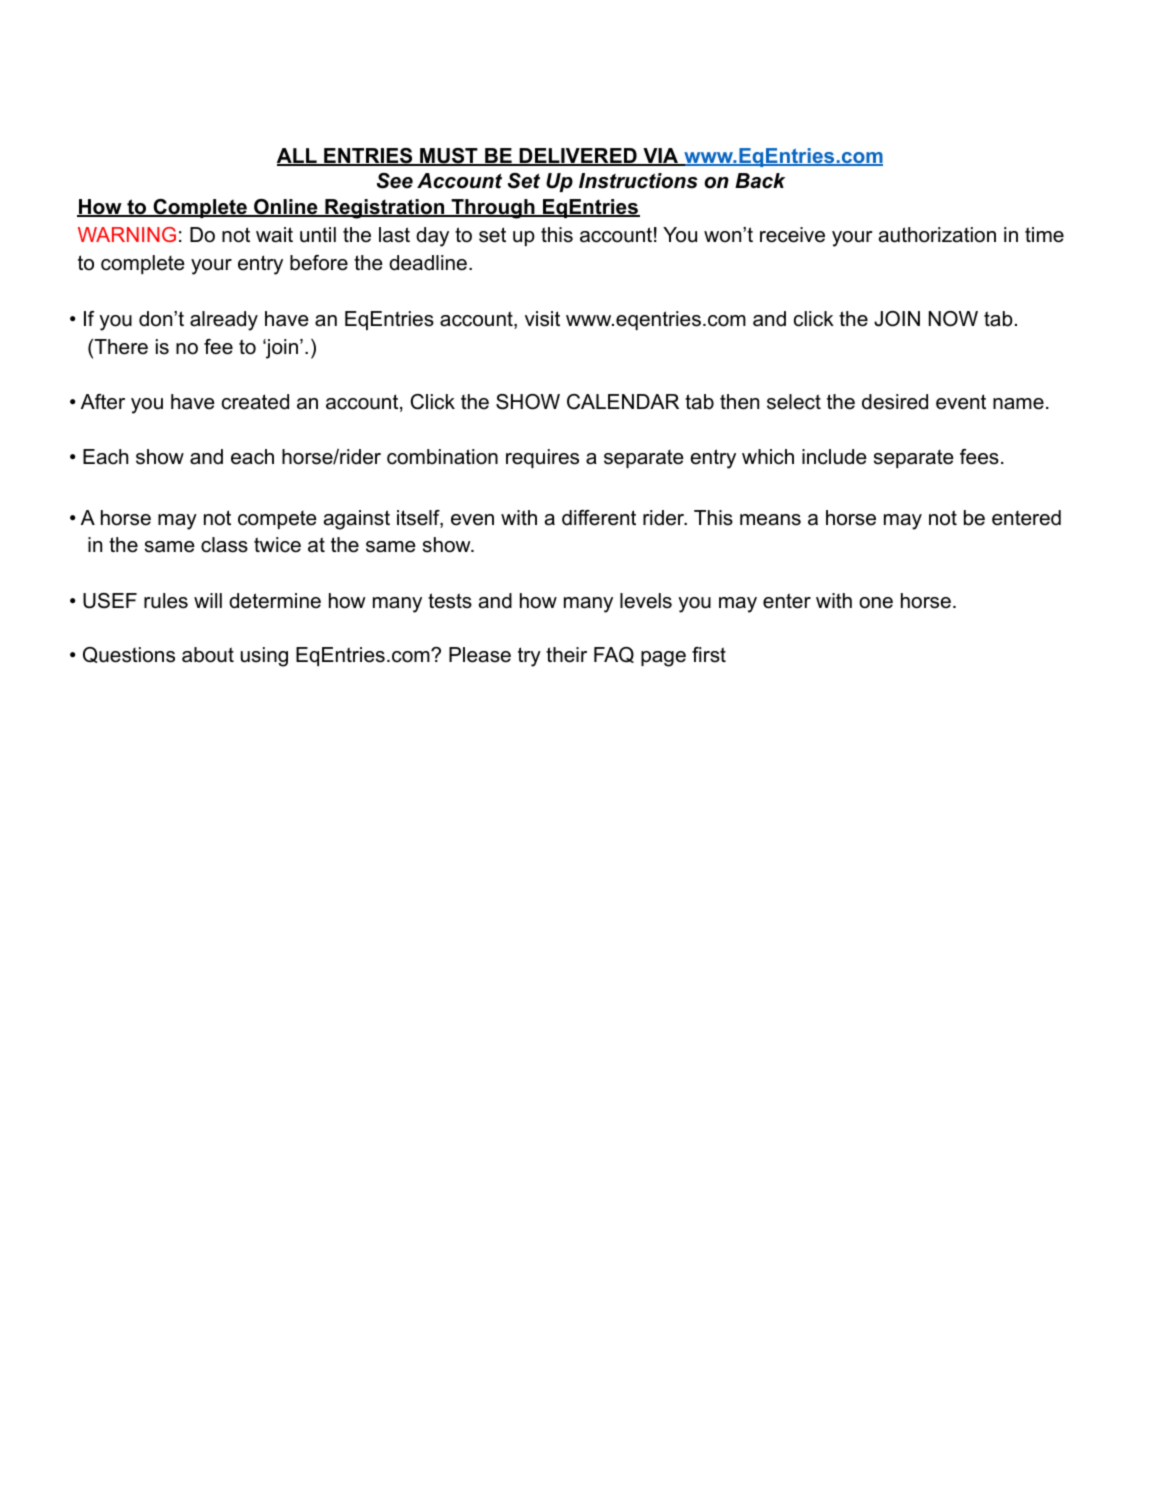 The height and width of the screenshot is (1495, 1155). I want to click on DELIVERED, so click(578, 157).
